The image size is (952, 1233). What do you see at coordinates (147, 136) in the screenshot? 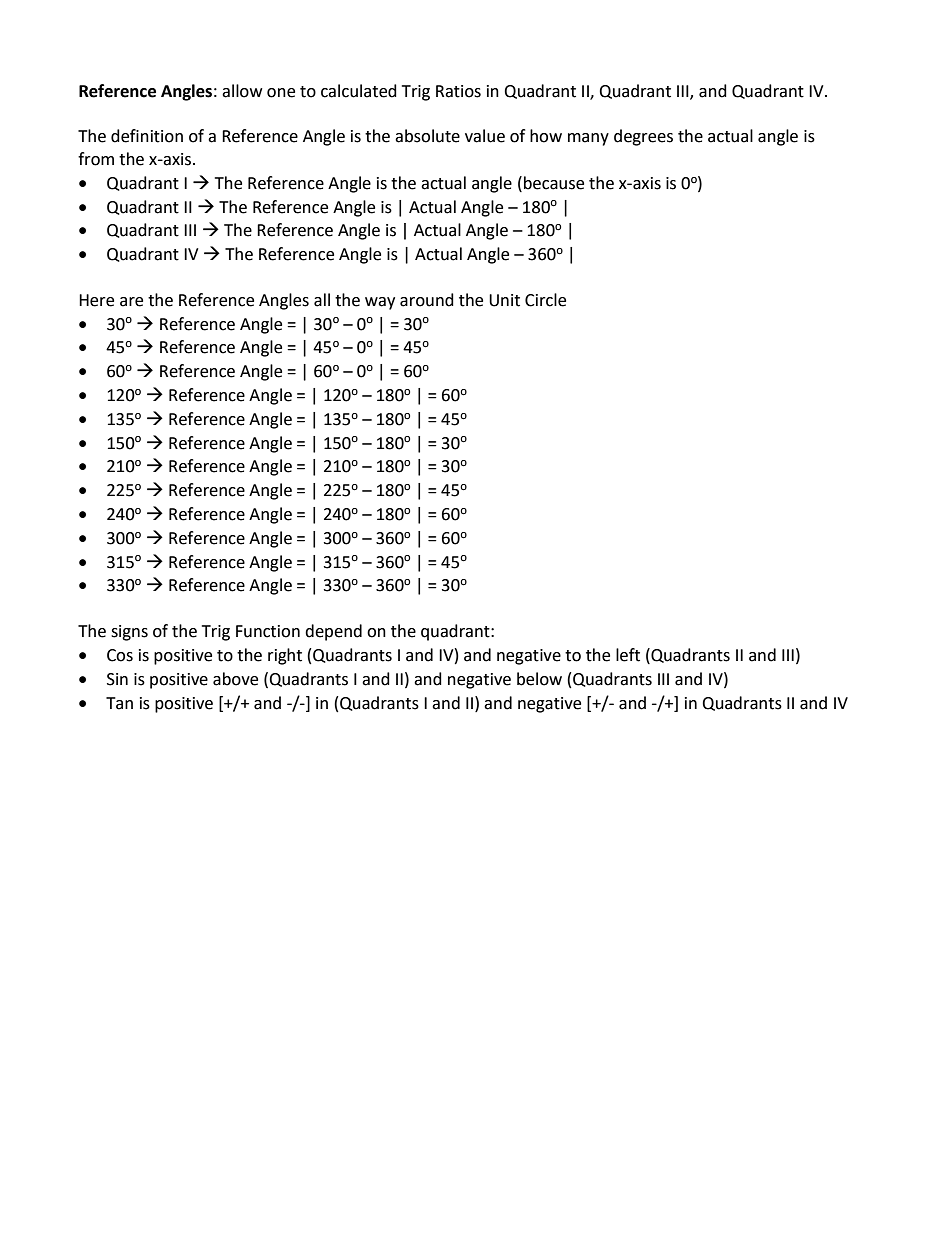
I see `definition` at bounding box center [147, 136].
